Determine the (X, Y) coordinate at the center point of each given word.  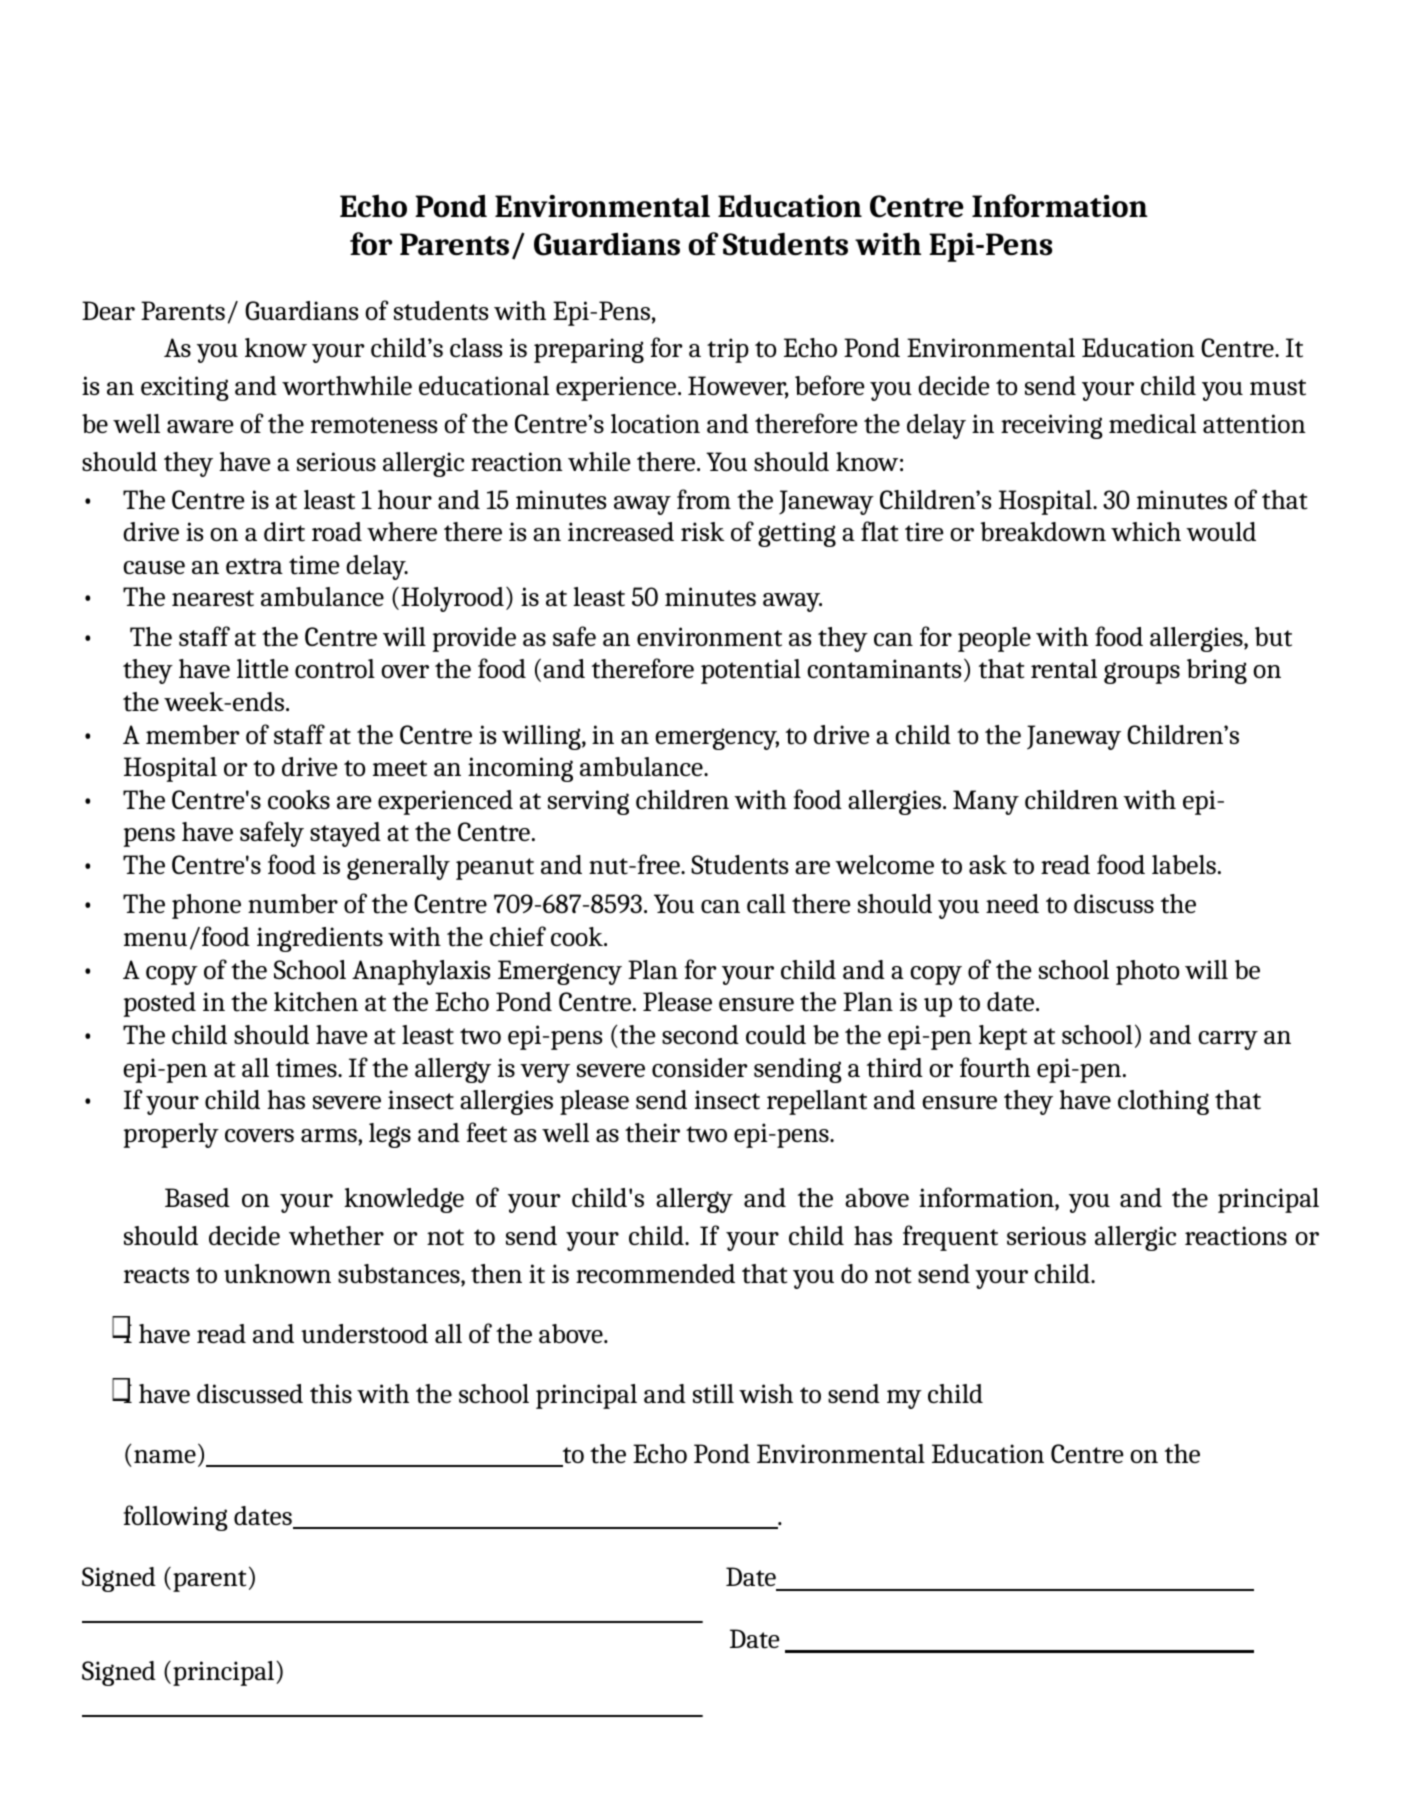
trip (728, 350)
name (165, 1456)
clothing (1163, 1102)
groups (1142, 673)
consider (700, 1067)
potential (751, 671)
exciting (185, 388)
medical (1152, 423)
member (193, 734)
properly (171, 1135)
